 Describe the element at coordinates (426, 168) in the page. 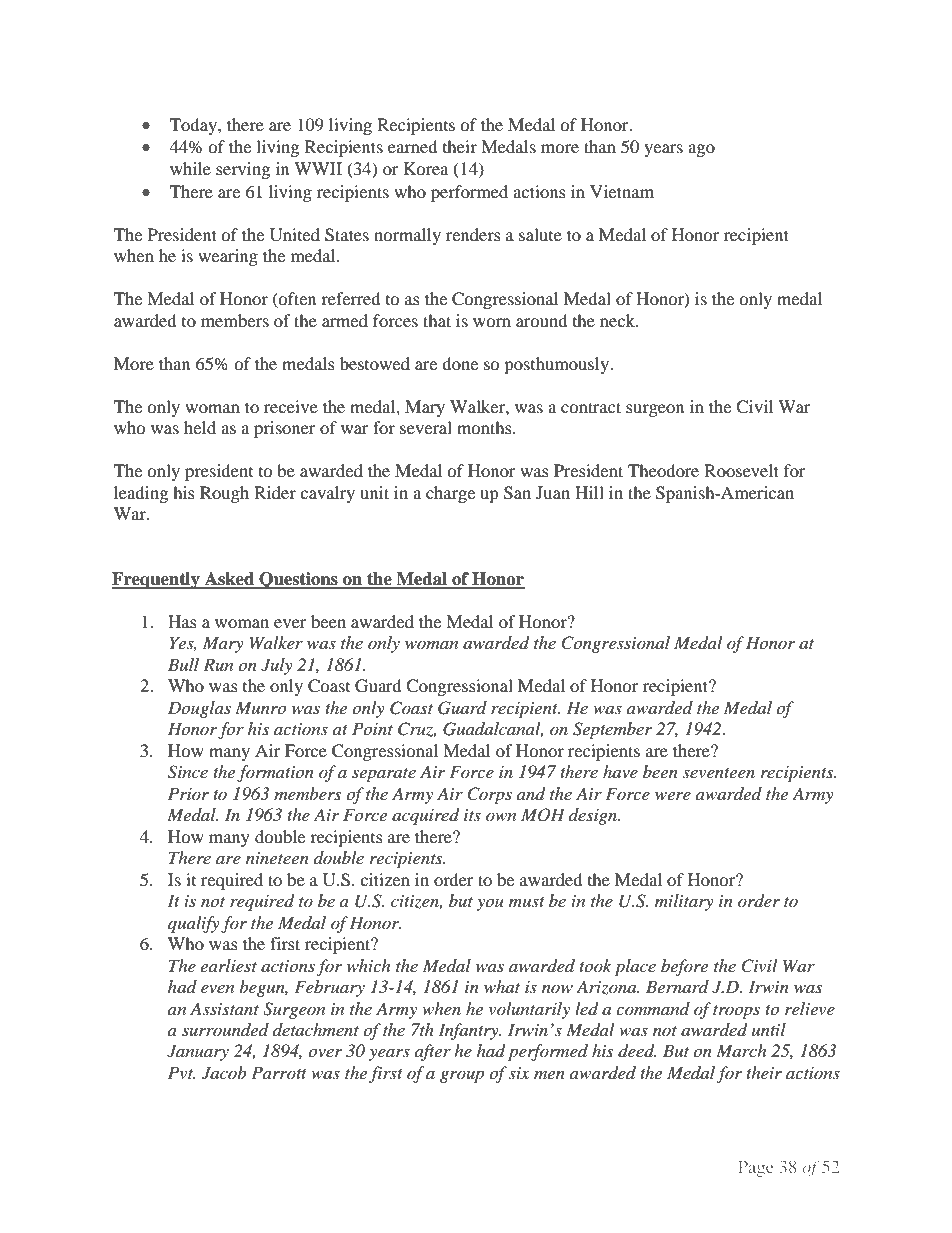

I see `Korea` at that location.
